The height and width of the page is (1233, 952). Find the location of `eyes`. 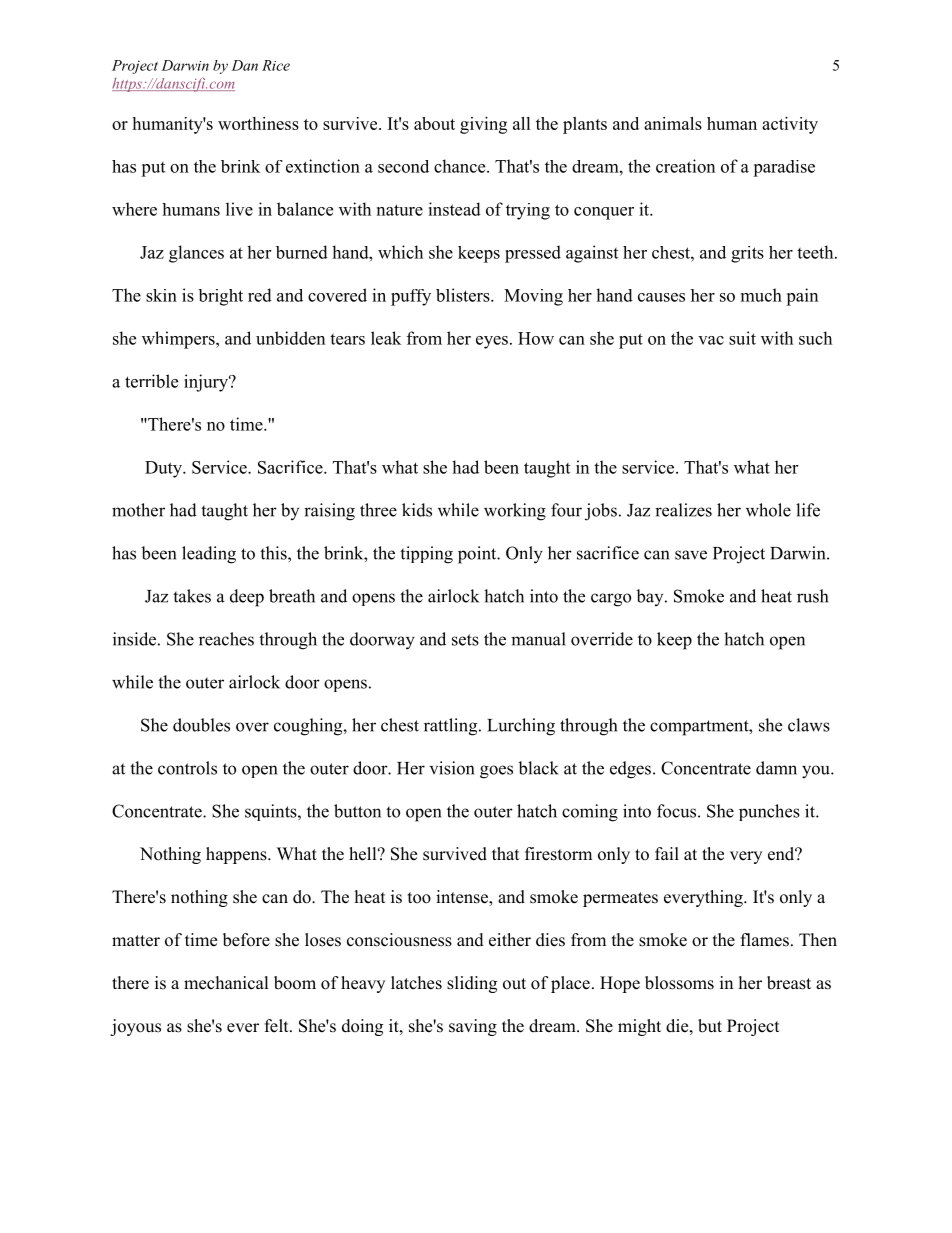

eyes is located at coordinates (492, 342).
